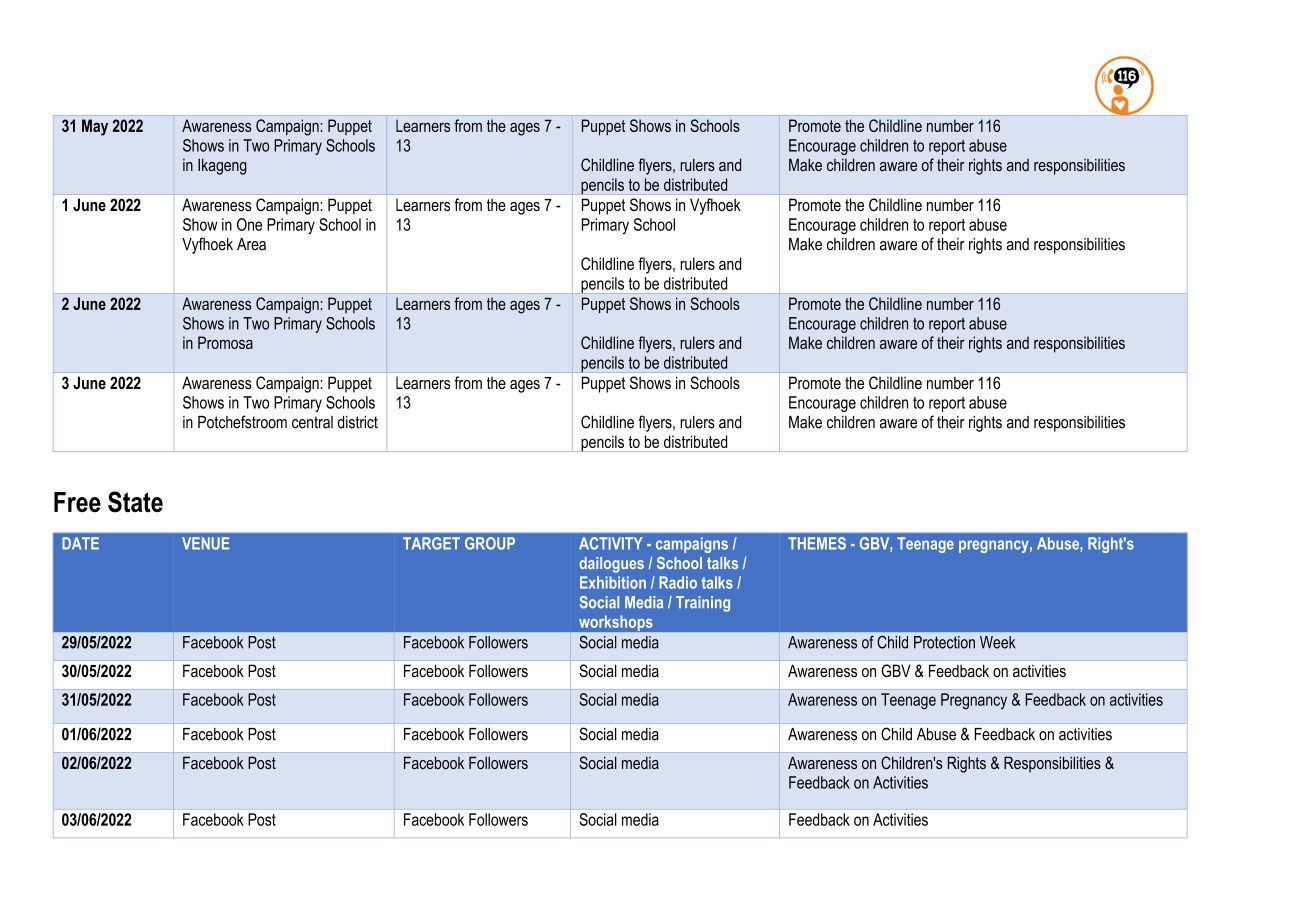 The width and height of the screenshot is (1308, 924). What do you see at coordinates (358, 422) in the screenshot?
I see `district` at bounding box center [358, 422].
